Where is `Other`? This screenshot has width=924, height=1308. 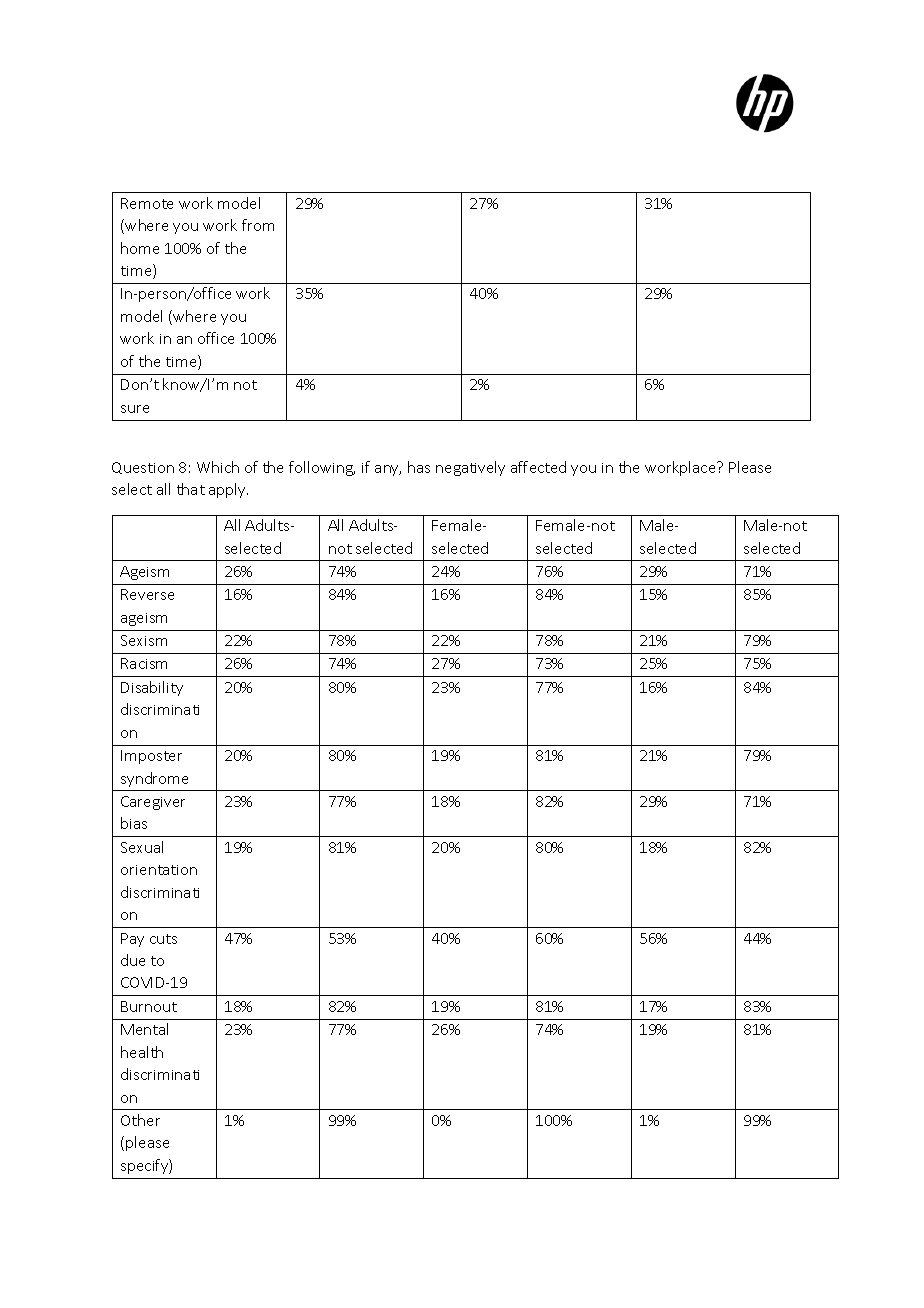
Other is located at coordinates (140, 1120).
